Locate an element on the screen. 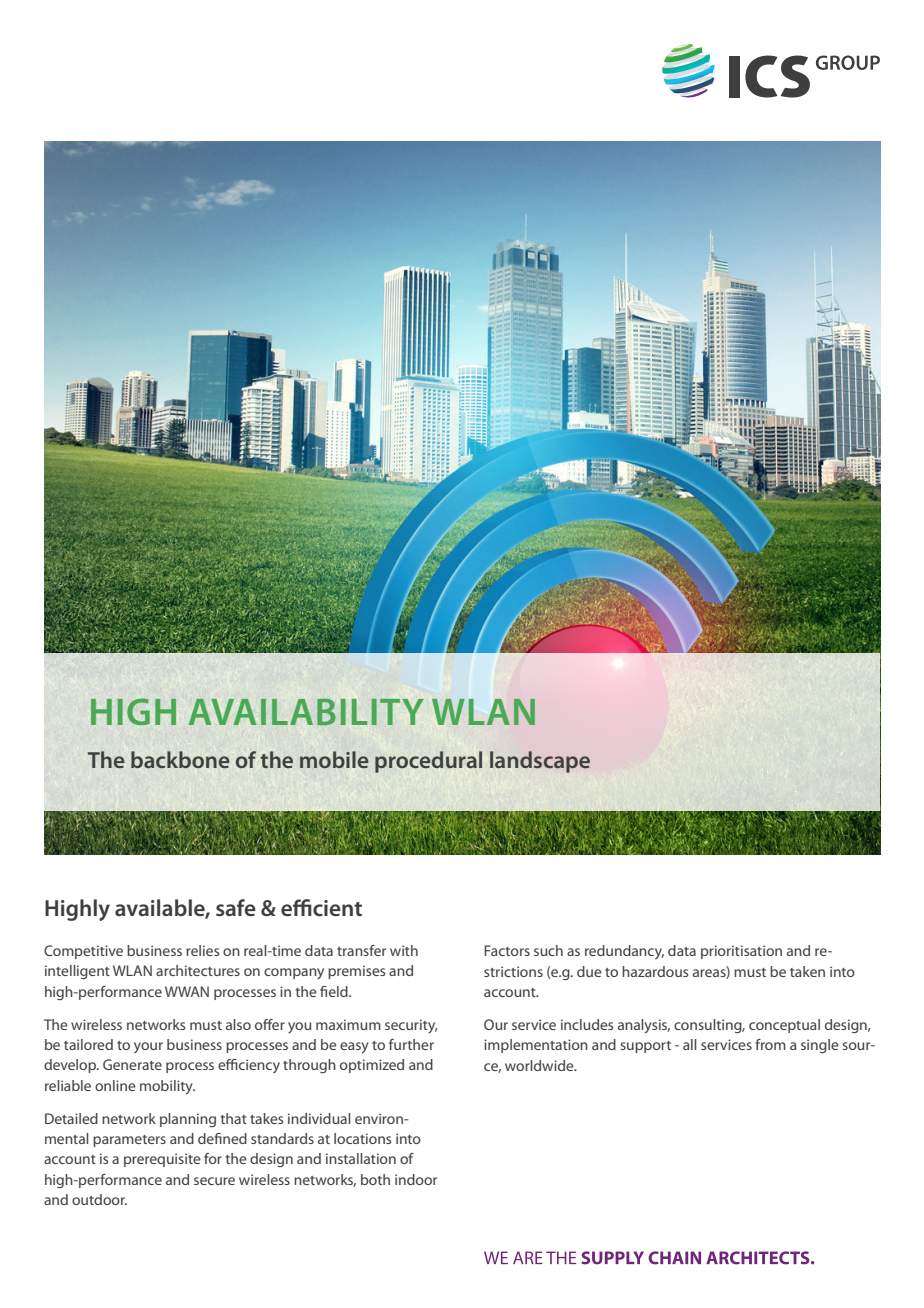 Image resolution: width=924 pixels, height=1308 pixels. procedural is located at coordinates (428, 762).
